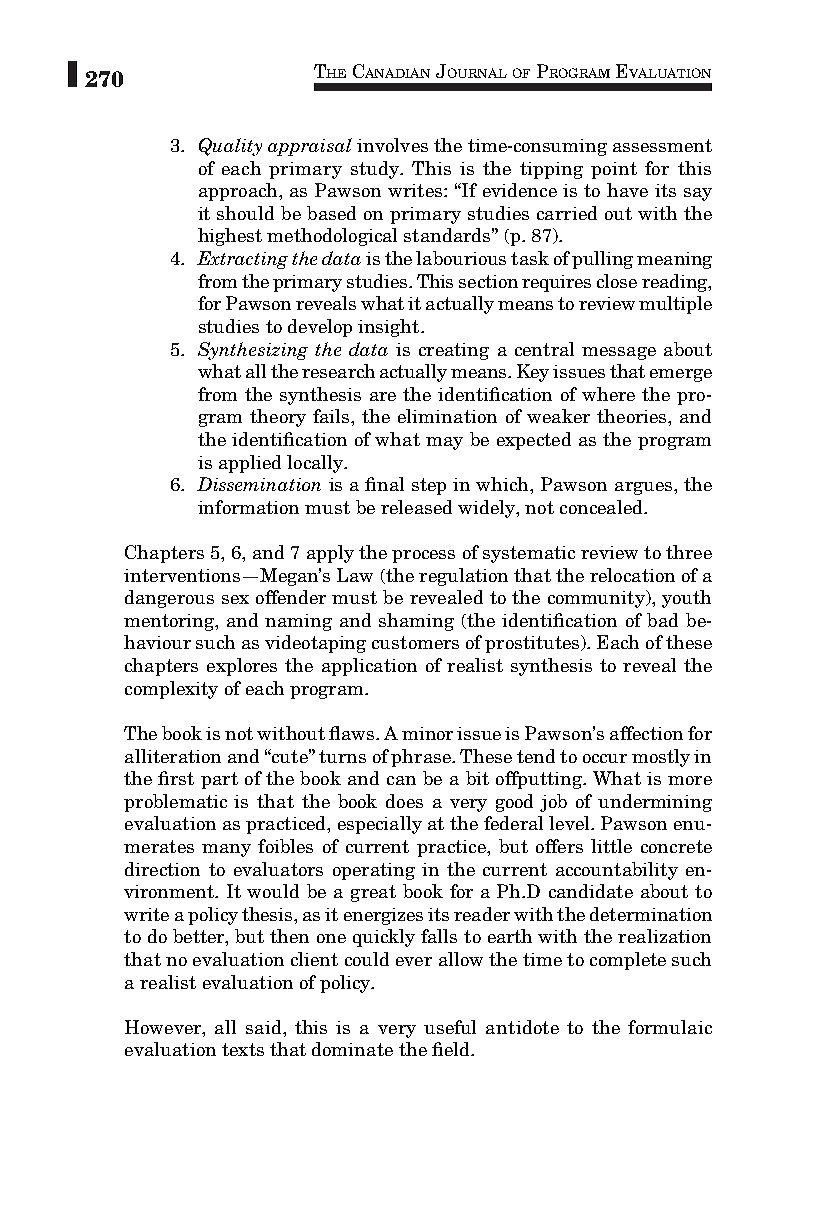 The height and width of the document is (1221, 814). Describe the element at coordinates (253, 351) in the document. I see `Synthesizing` at that location.
